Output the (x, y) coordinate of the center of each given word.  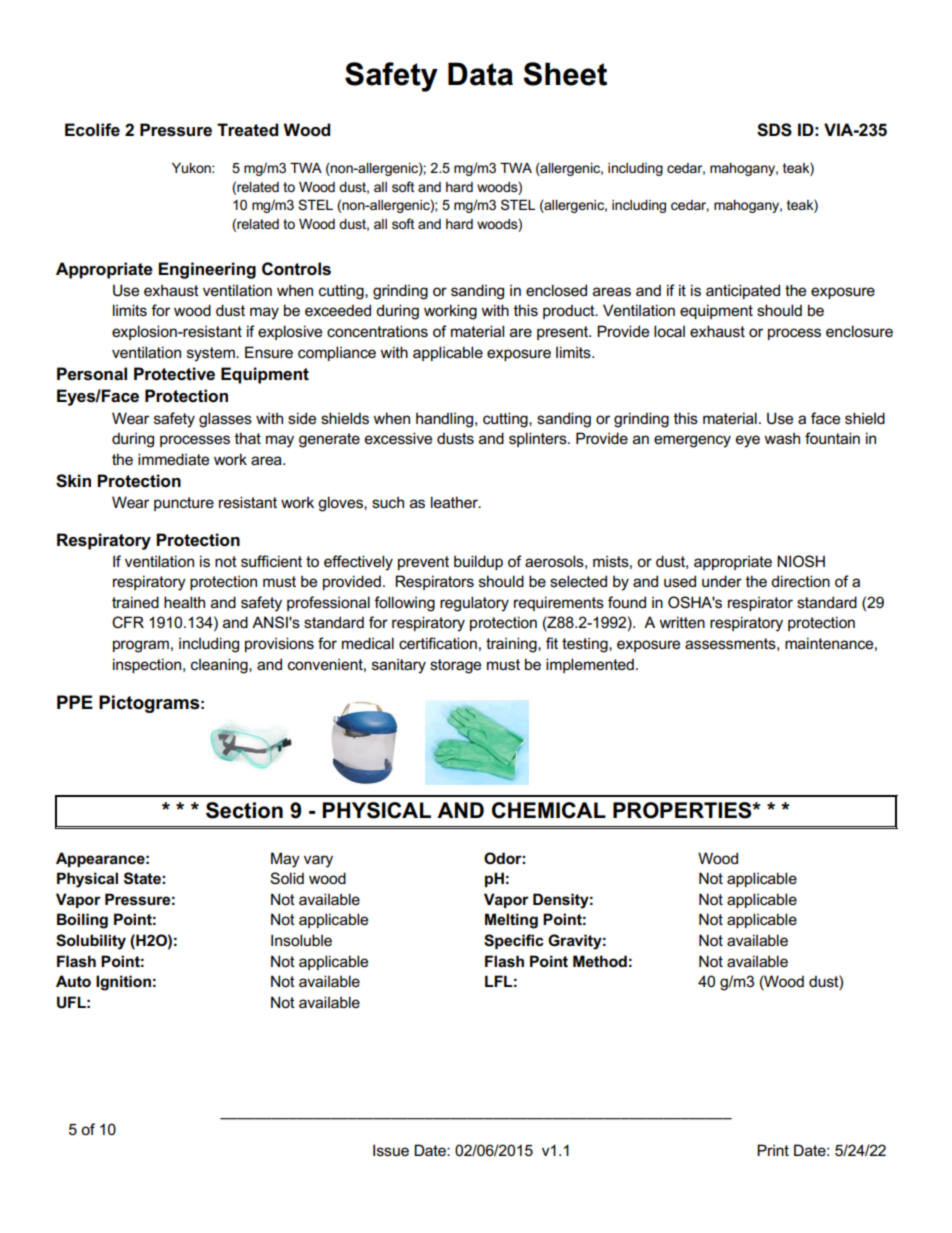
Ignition (123, 983)
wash (782, 438)
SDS (774, 130)
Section (244, 810)
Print (773, 1150)
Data (480, 74)
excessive (398, 438)
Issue (391, 1150)
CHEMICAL (549, 810)
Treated (247, 130)
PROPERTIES (683, 810)
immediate (173, 459)
